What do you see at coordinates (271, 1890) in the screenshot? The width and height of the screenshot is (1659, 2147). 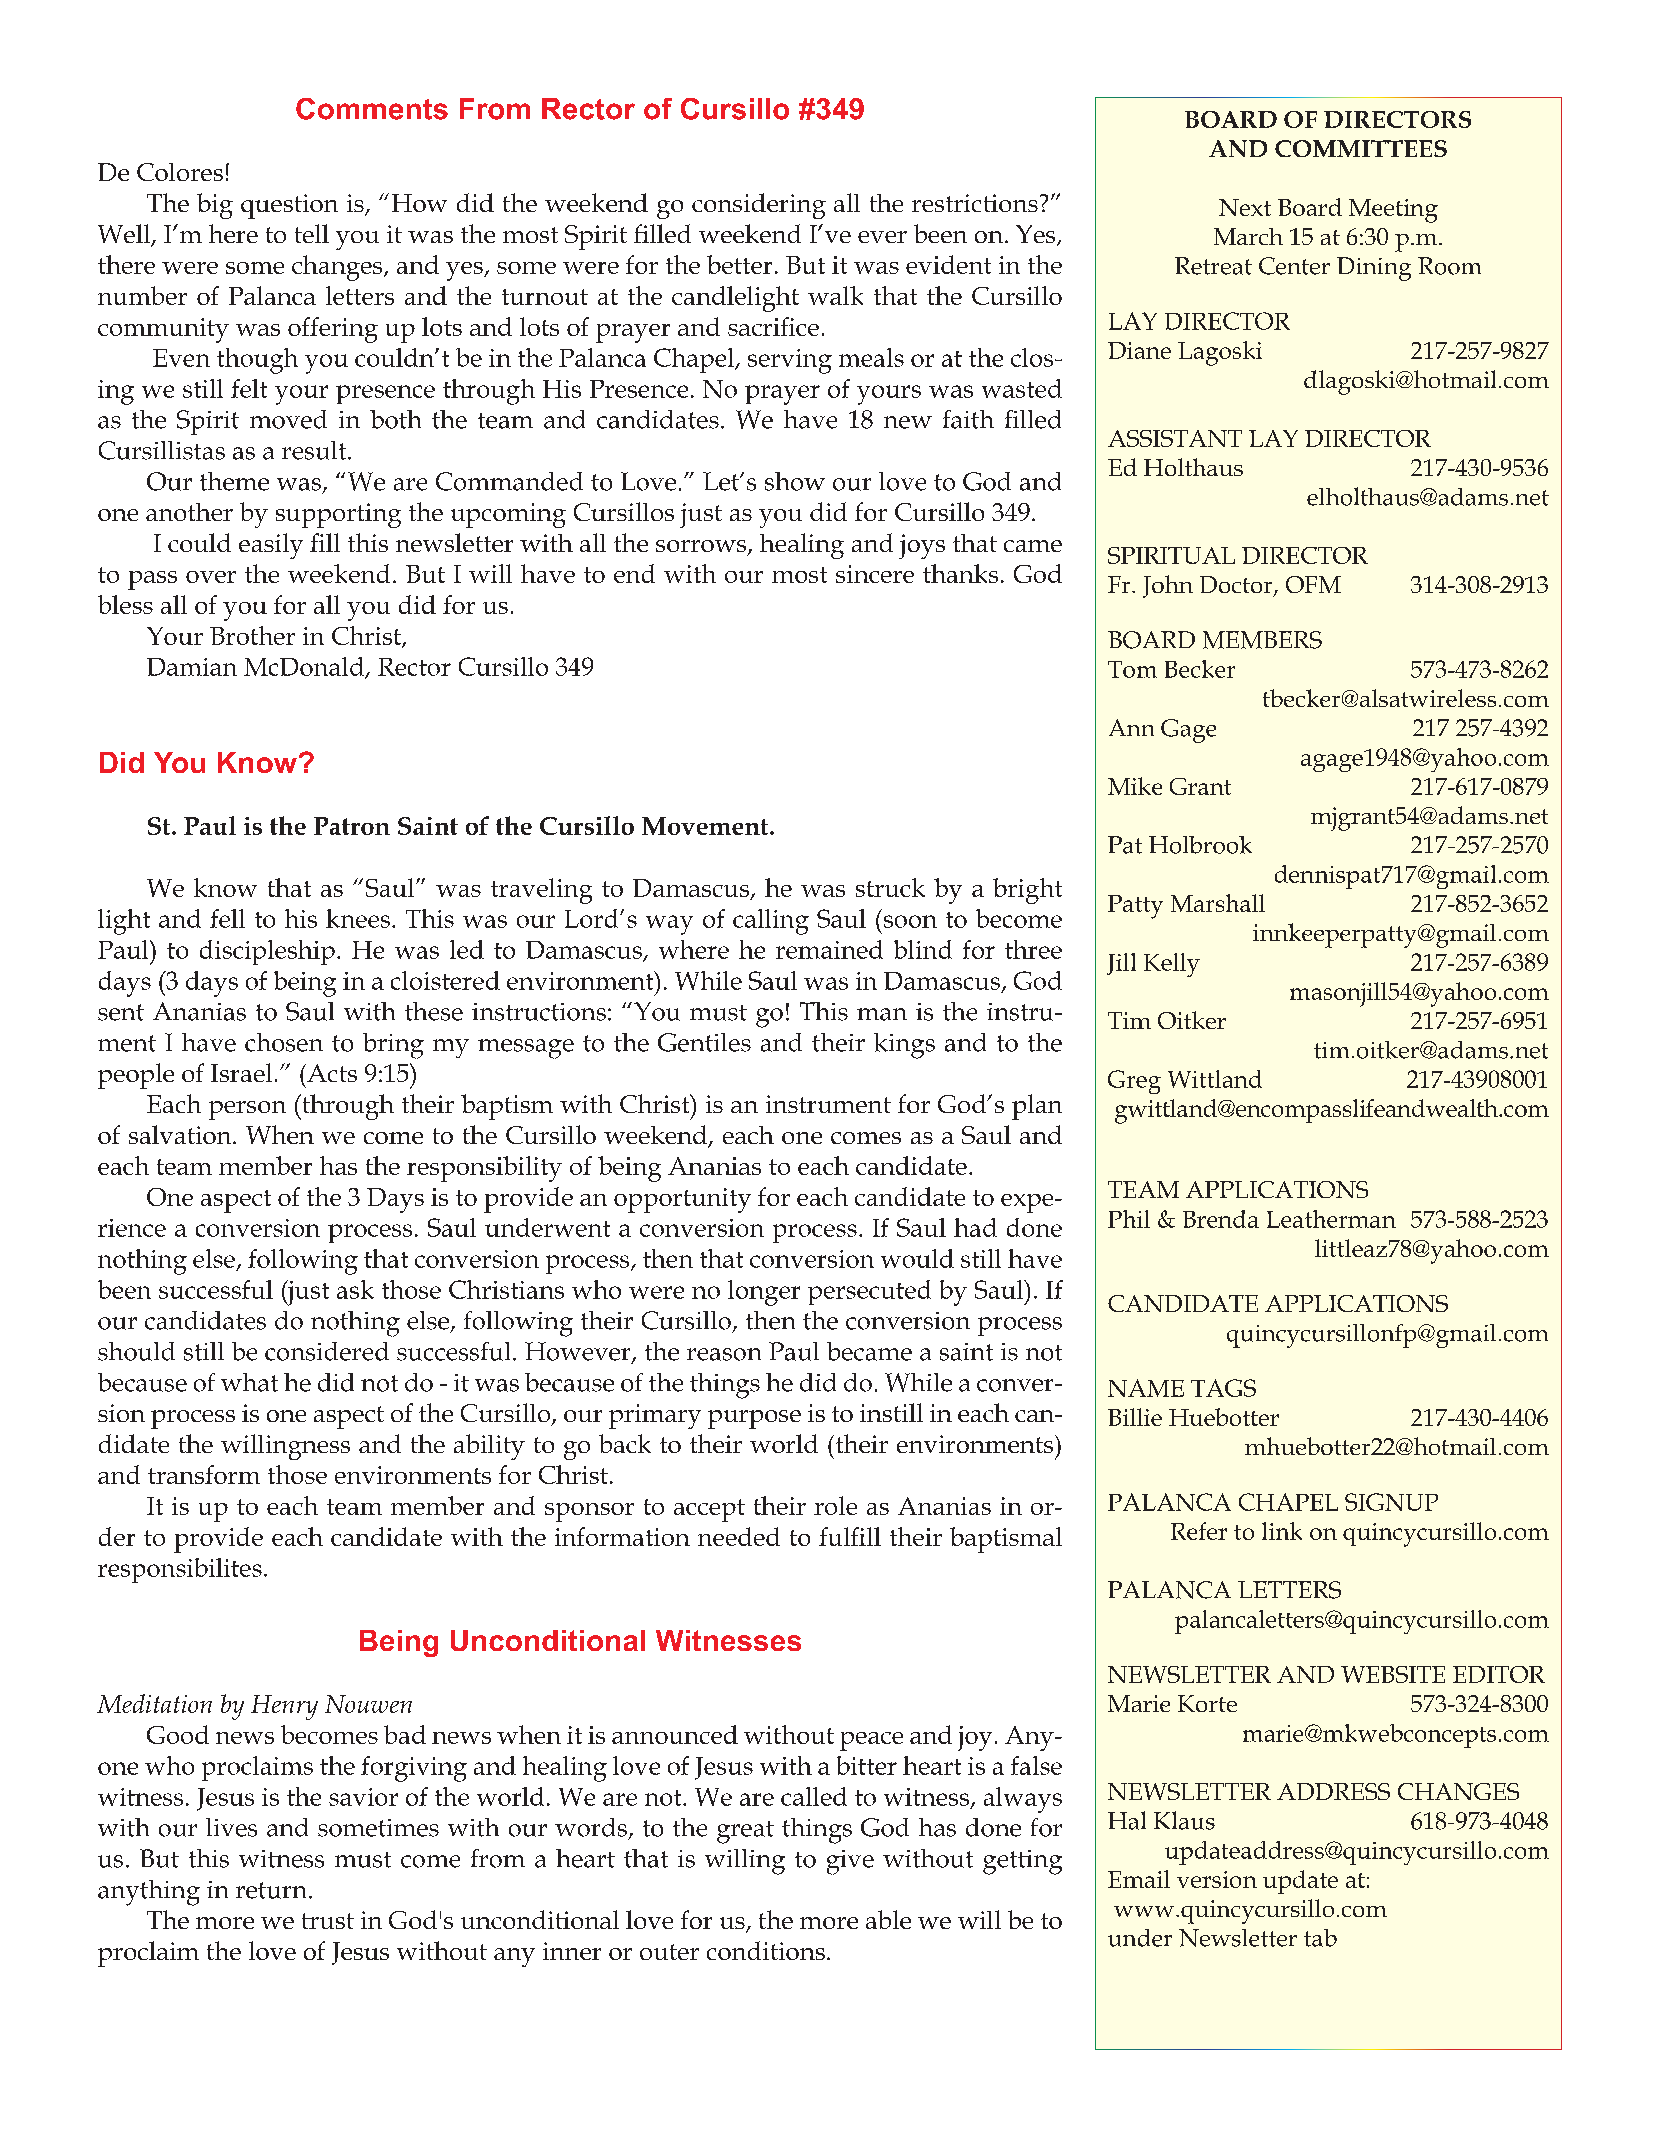 I see `return` at bounding box center [271, 1890].
